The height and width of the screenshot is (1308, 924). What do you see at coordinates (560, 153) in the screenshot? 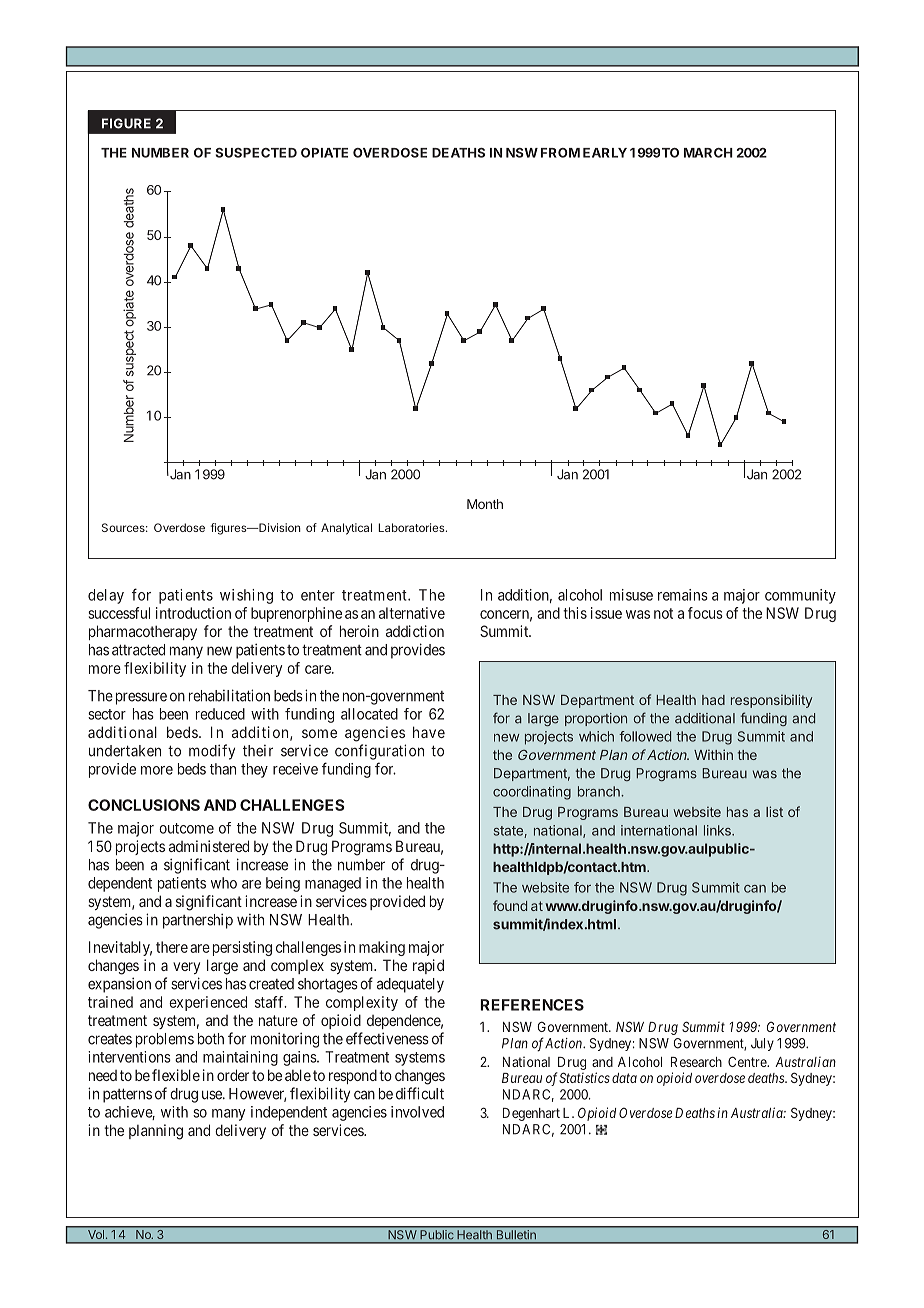
I see `FROM` at bounding box center [560, 153].
